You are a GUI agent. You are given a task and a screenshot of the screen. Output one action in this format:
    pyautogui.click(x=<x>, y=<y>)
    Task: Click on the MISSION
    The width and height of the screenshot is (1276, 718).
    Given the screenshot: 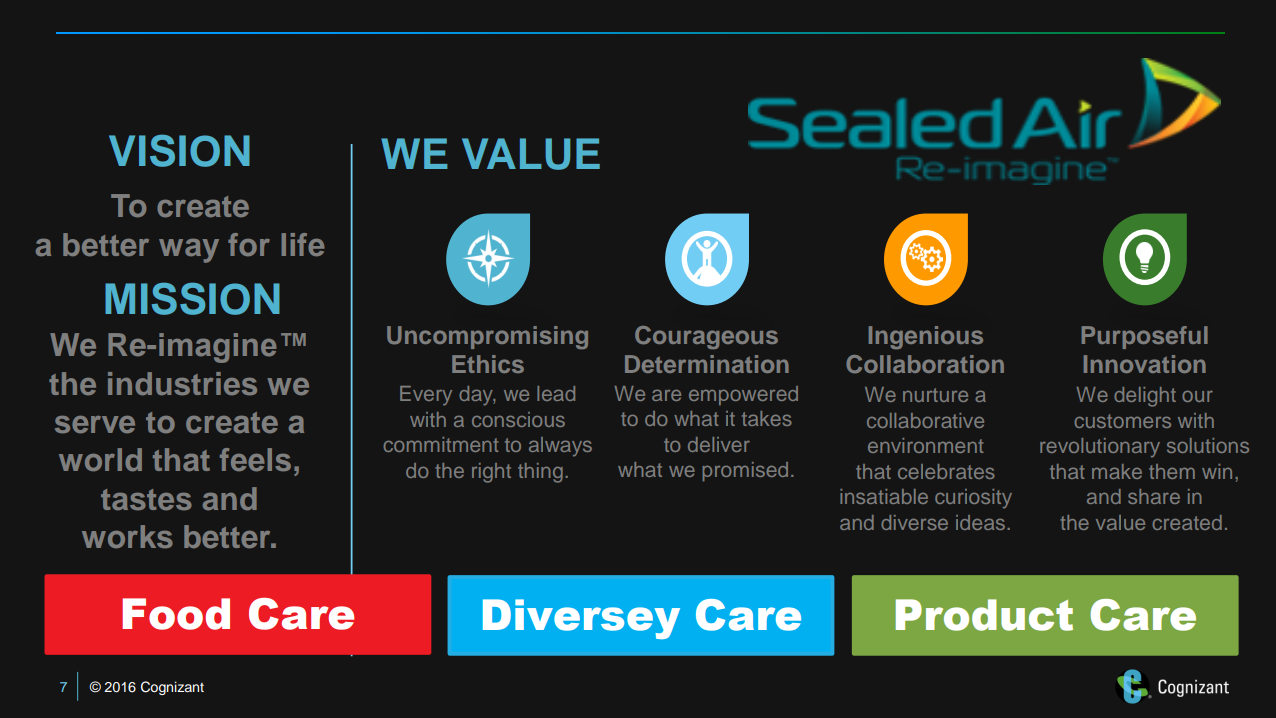 What is the action you would take?
    pyautogui.click(x=192, y=298)
